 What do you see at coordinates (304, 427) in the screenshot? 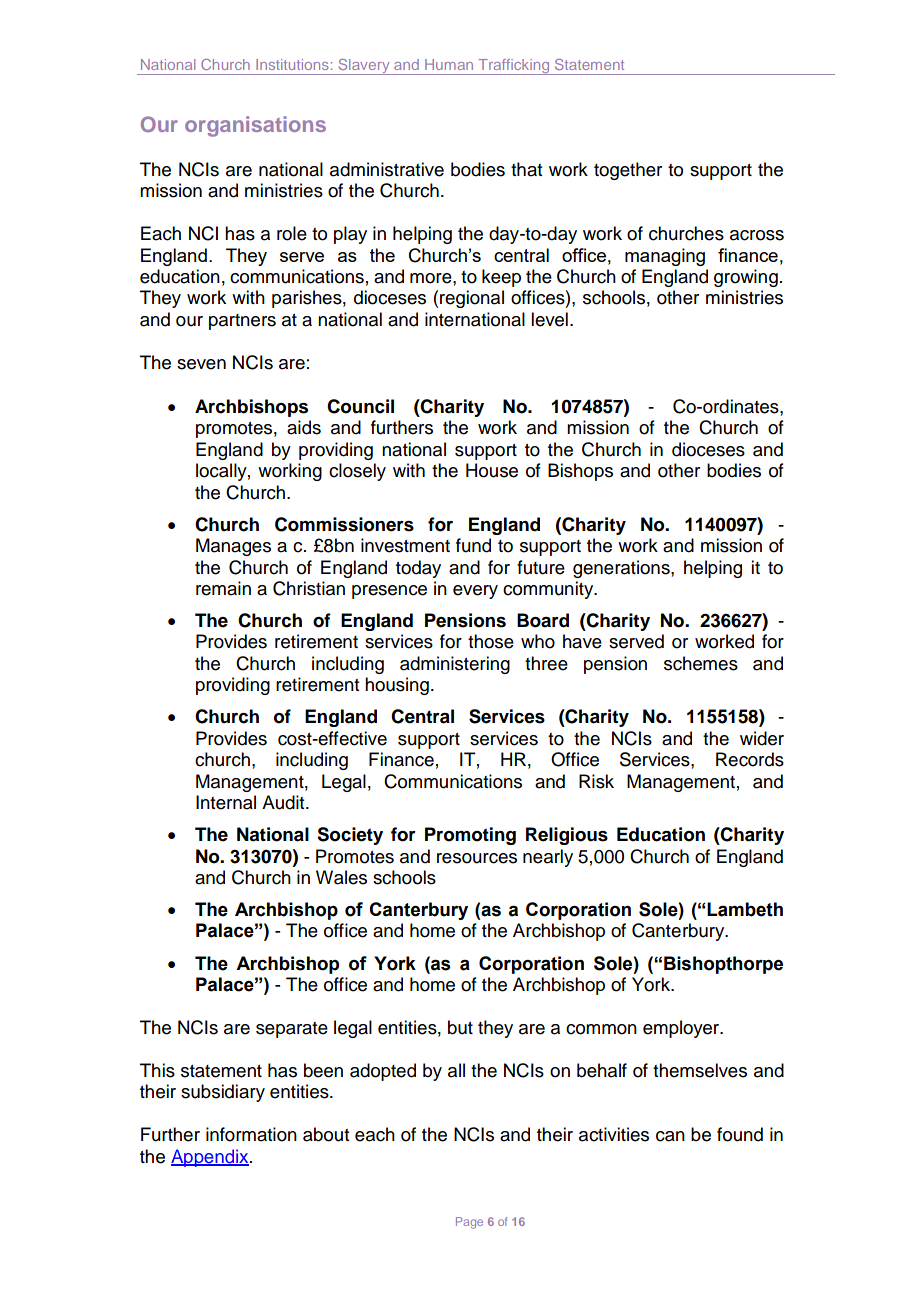
I see `aids` at bounding box center [304, 427].
